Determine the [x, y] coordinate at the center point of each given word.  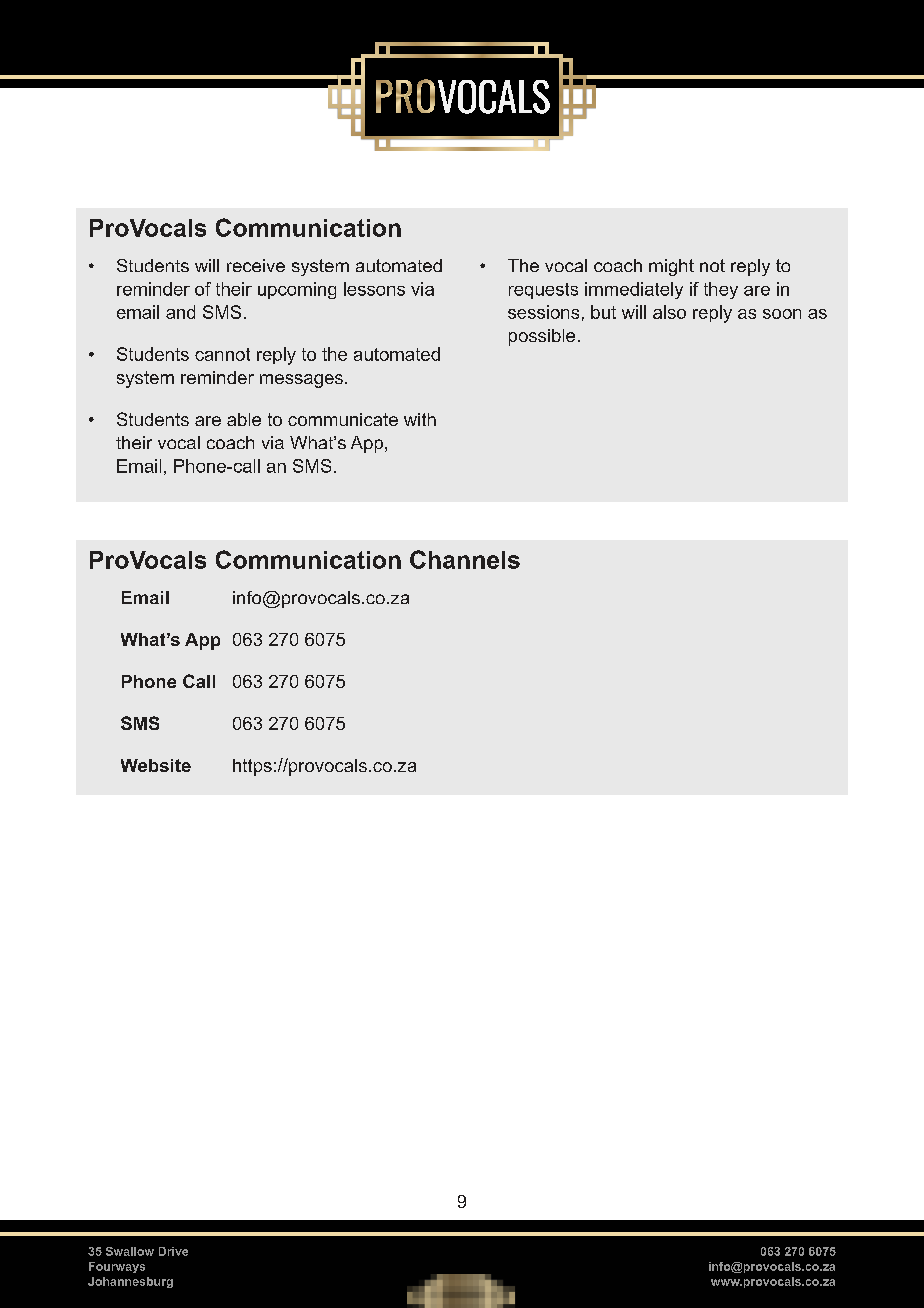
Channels [465, 559]
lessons [374, 289]
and [180, 312]
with [420, 419]
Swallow [130, 1251]
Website [156, 765]
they [721, 290]
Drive [173, 1251]
